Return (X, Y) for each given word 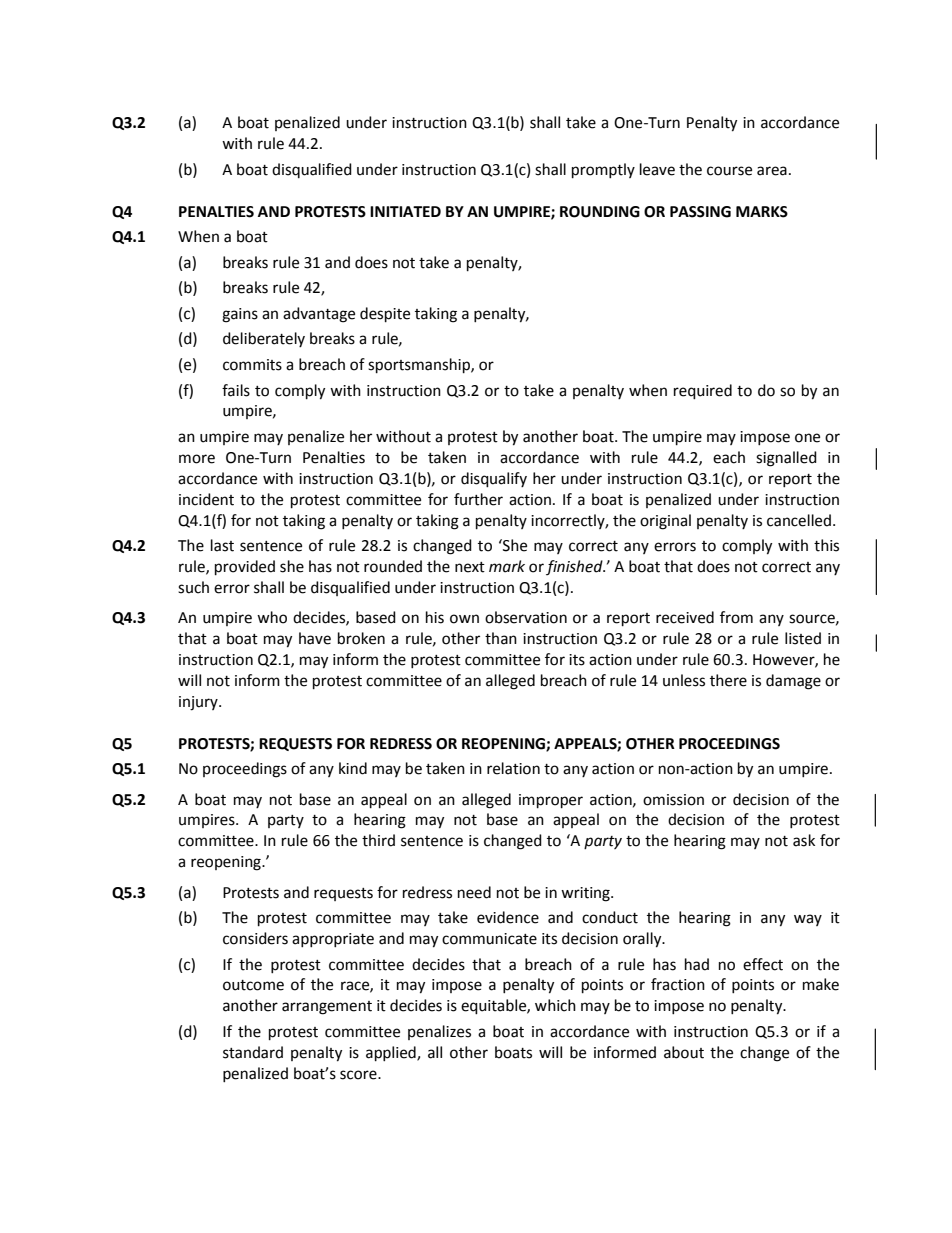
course (729, 171)
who (272, 617)
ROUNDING (600, 212)
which (555, 1005)
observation (526, 617)
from (736, 617)
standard (253, 1052)
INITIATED (405, 211)
